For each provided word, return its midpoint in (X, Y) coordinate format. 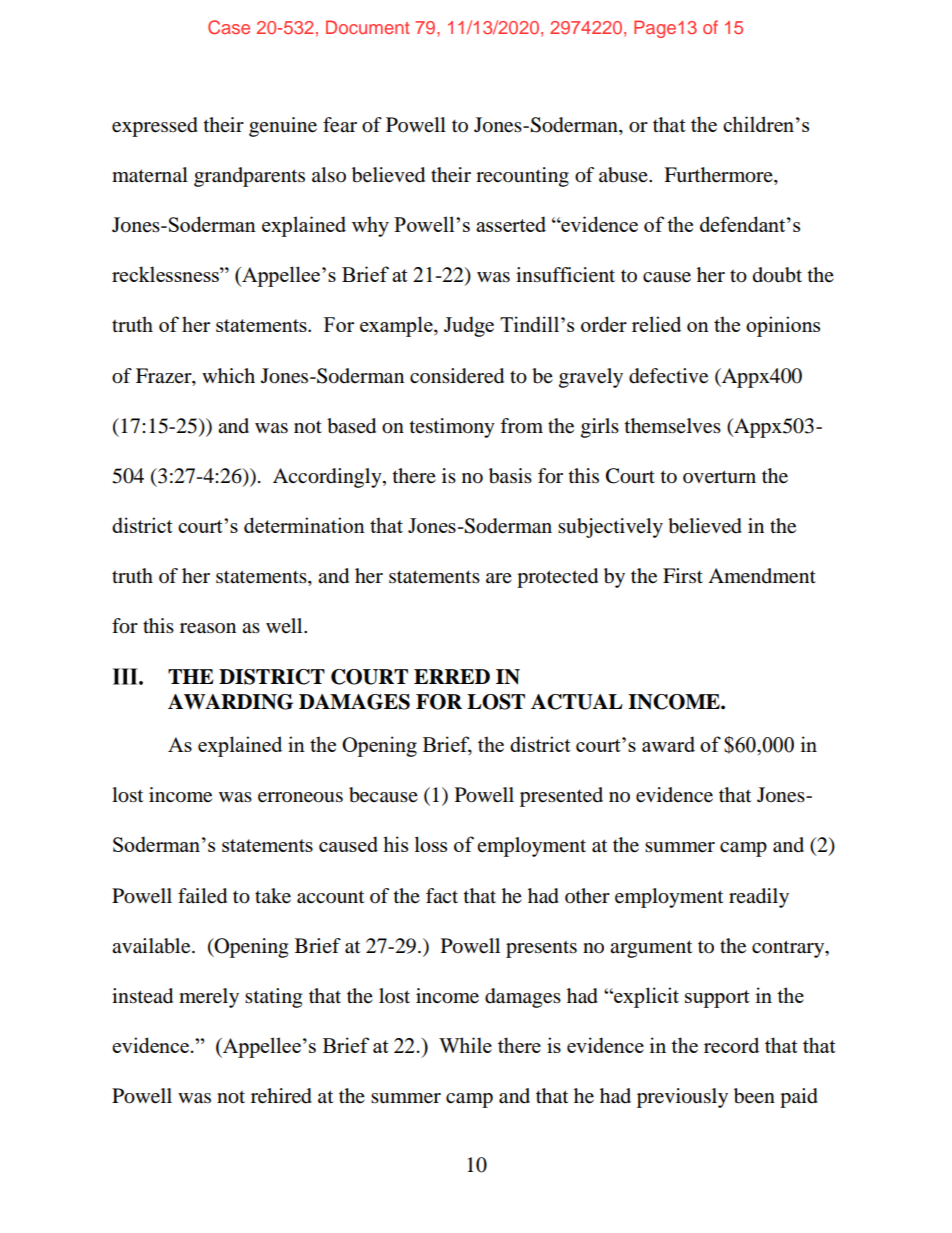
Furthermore (719, 176)
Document (367, 27)
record (731, 1045)
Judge (469, 326)
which (228, 375)
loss (431, 844)
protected (557, 578)
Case (229, 27)
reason (208, 628)
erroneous (300, 797)
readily (759, 898)
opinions (783, 326)
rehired (281, 1096)
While (465, 1045)
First (683, 575)
